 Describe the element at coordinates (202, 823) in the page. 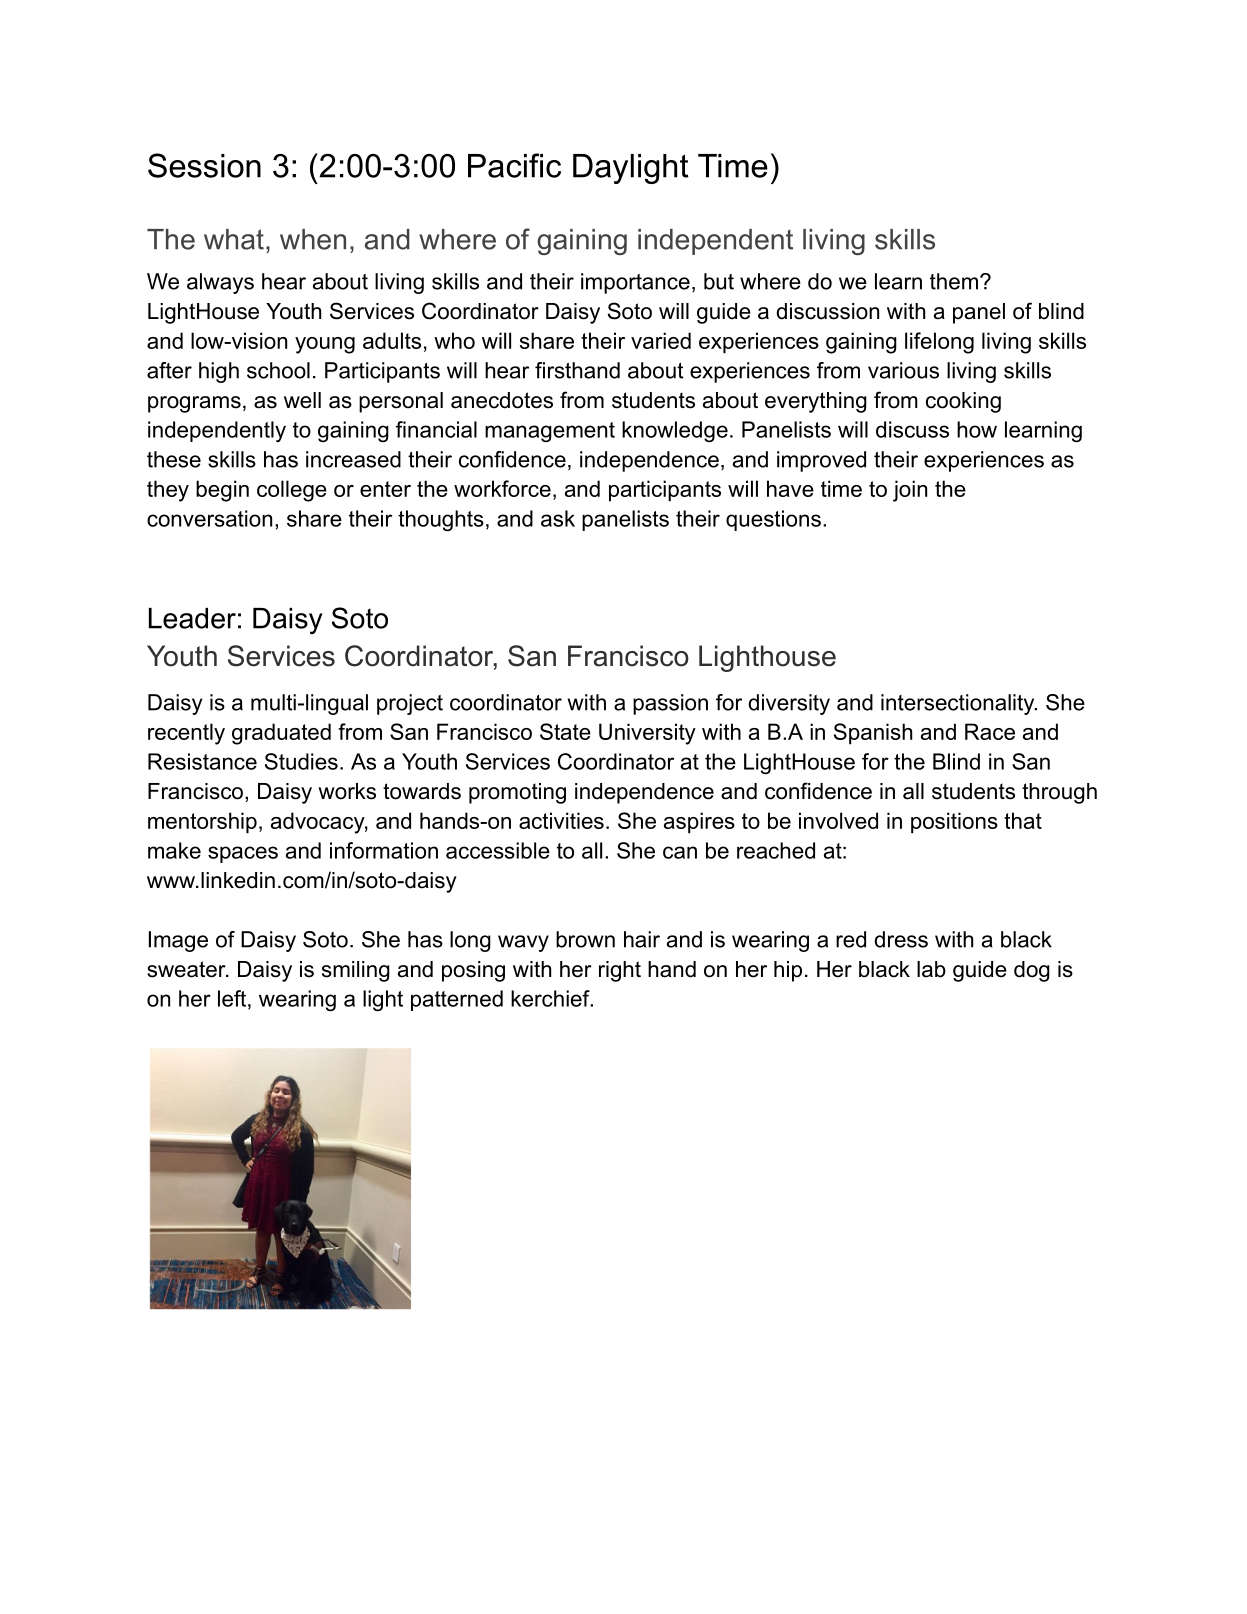

I see `mentorship` at that location.
